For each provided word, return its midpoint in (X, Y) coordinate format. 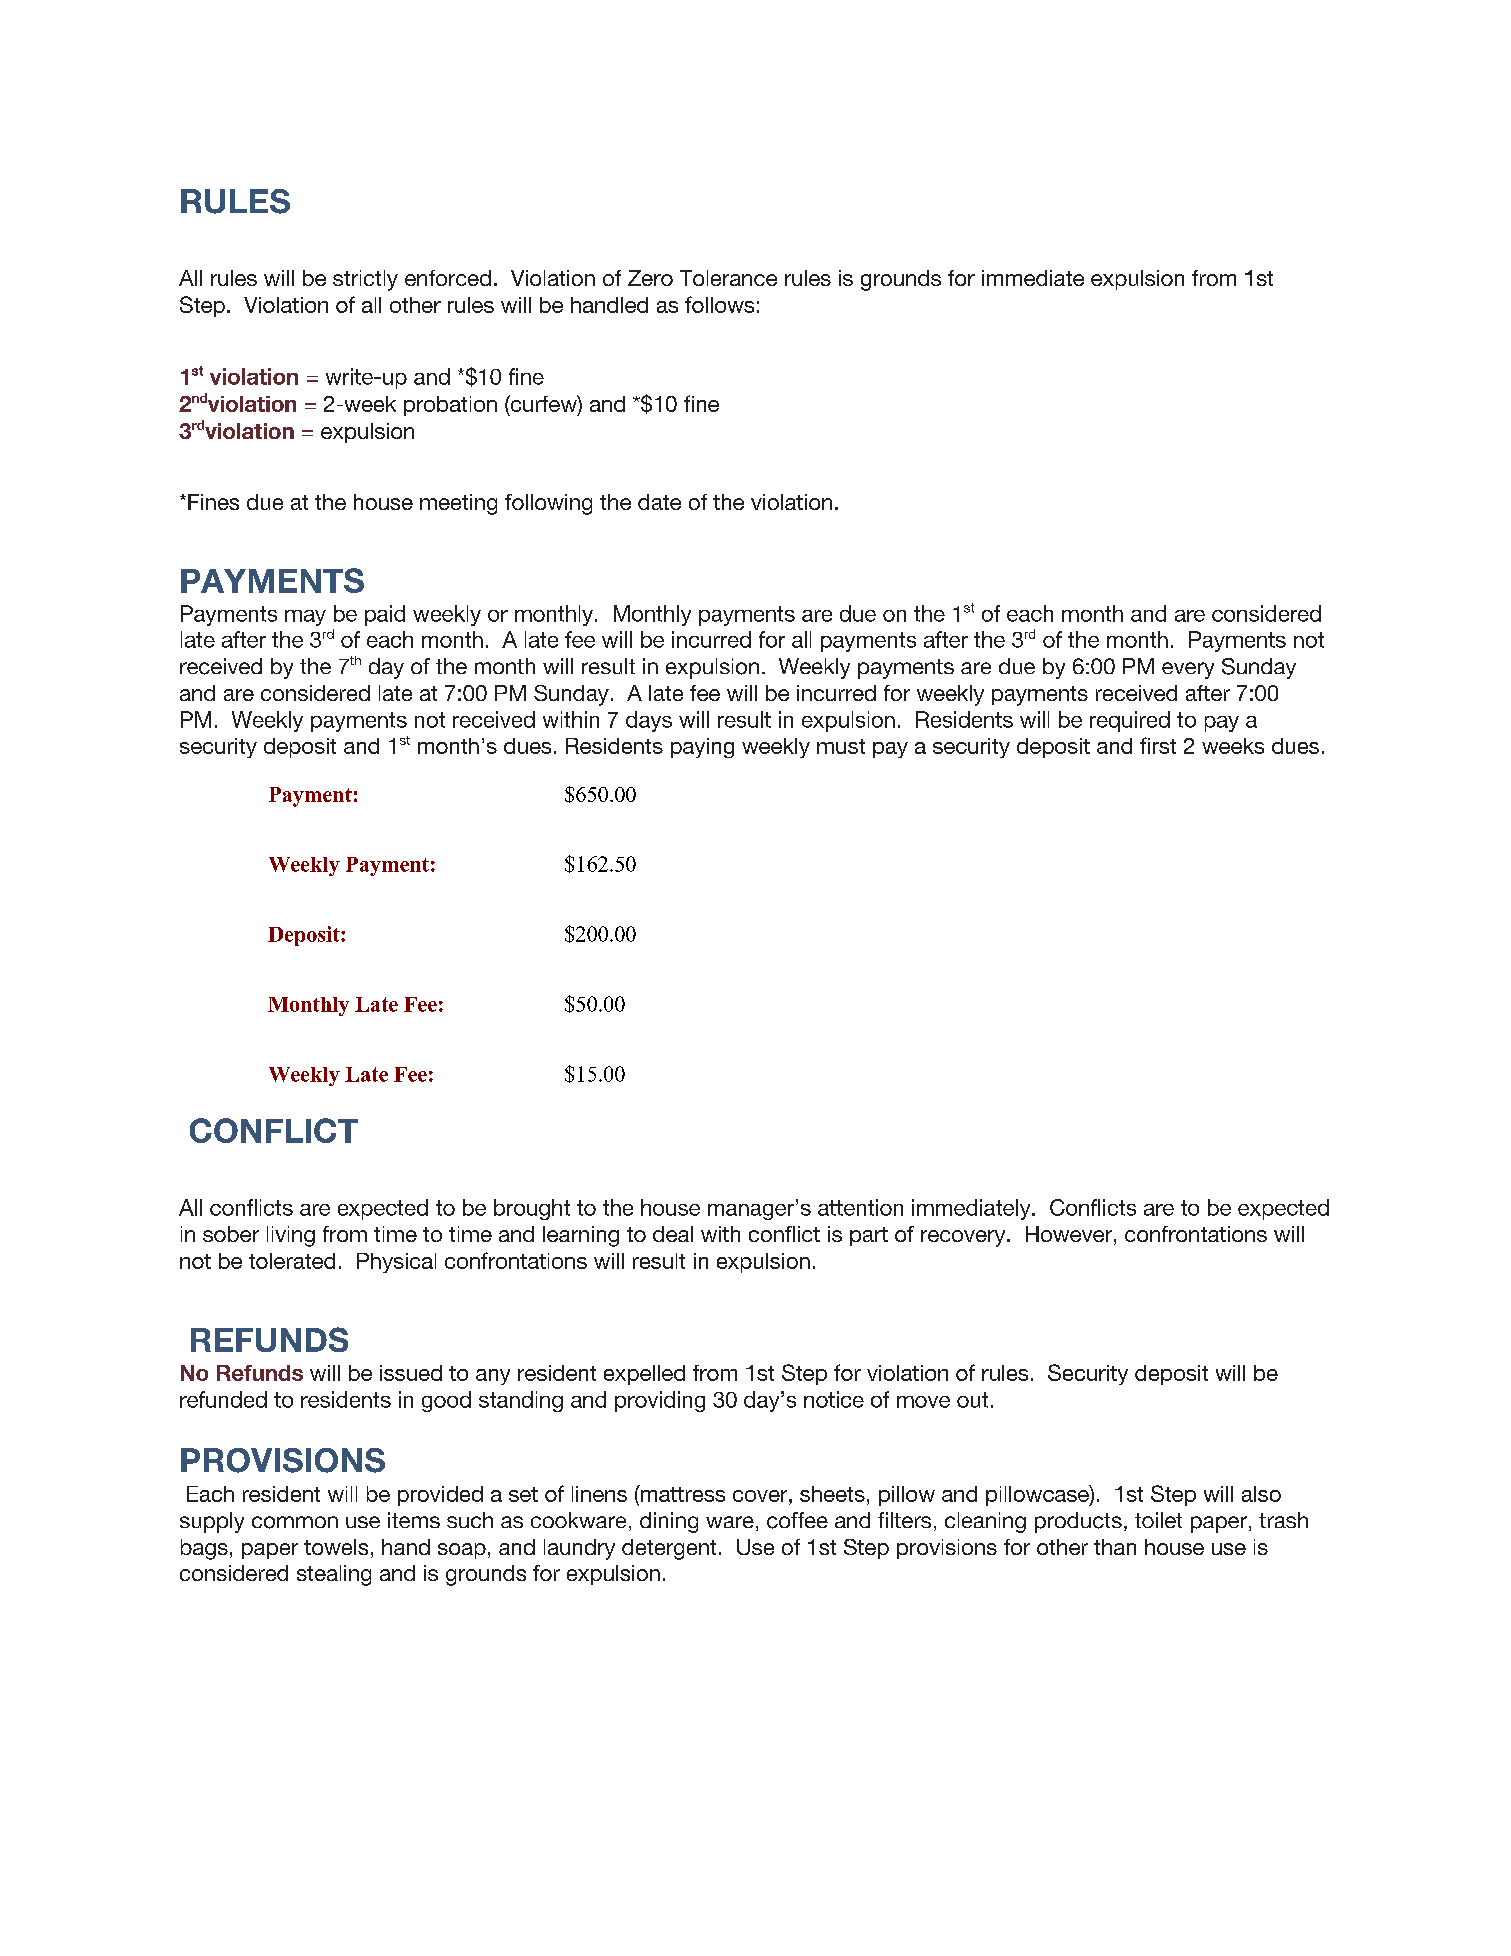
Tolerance (728, 278)
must (841, 746)
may (305, 618)
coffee (797, 1520)
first (1158, 745)
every (1188, 670)
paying (702, 748)
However (1069, 1234)
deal (673, 1234)
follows (719, 304)
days (649, 721)
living (291, 1236)
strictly (365, 280)
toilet (1158, 1520)
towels (336, 1547)
